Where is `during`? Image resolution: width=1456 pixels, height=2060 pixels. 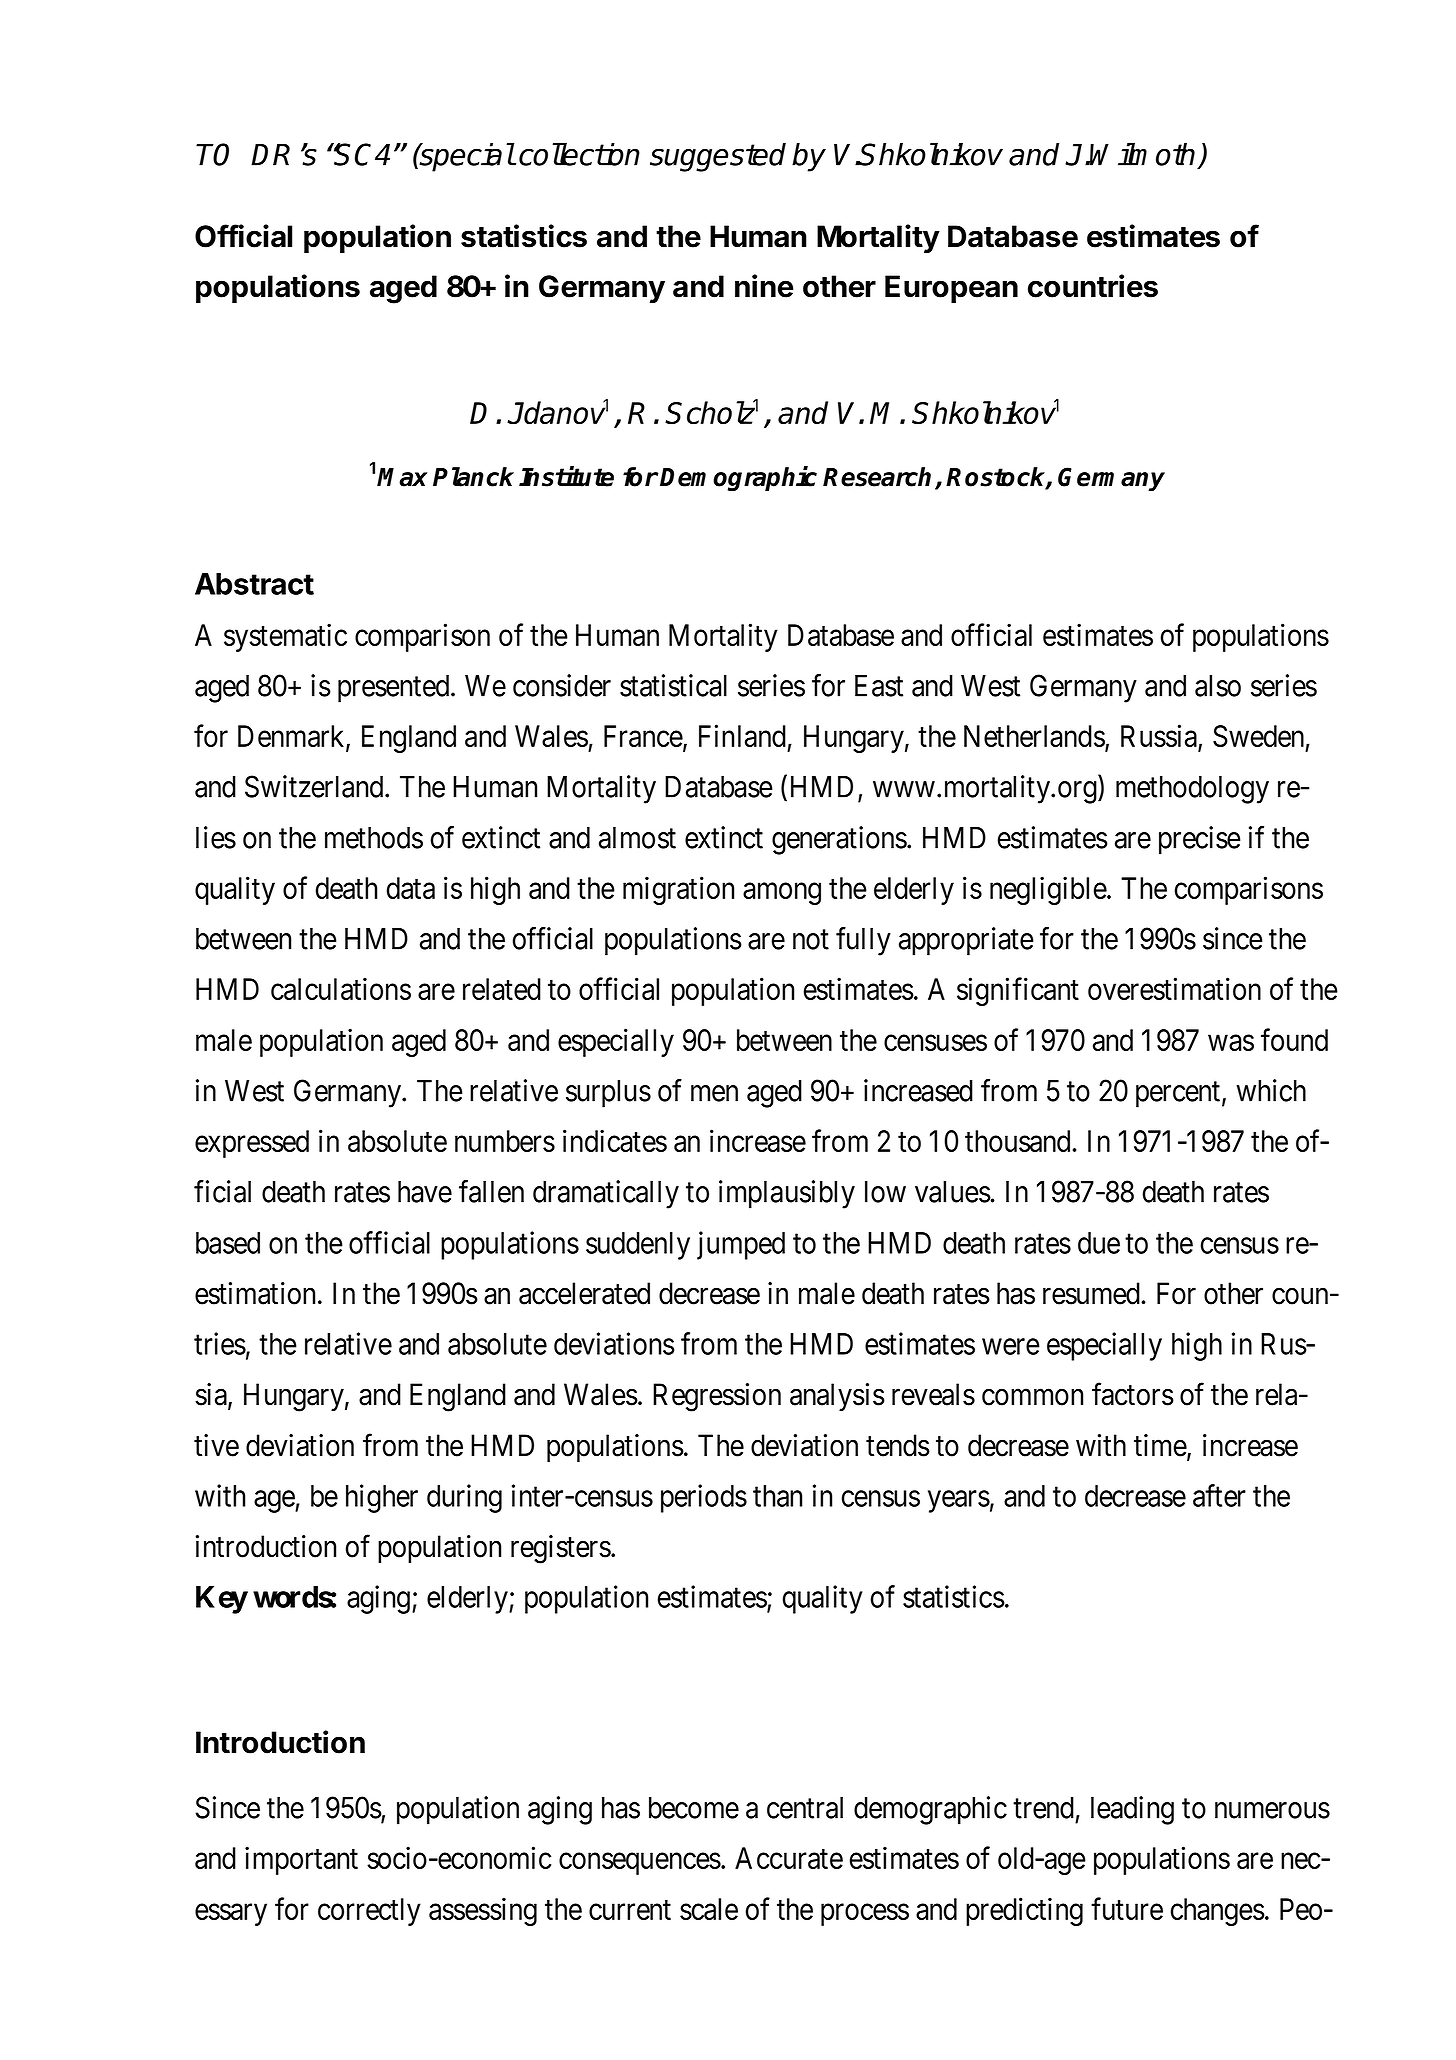
during is located at coordinates (464, 1498).
